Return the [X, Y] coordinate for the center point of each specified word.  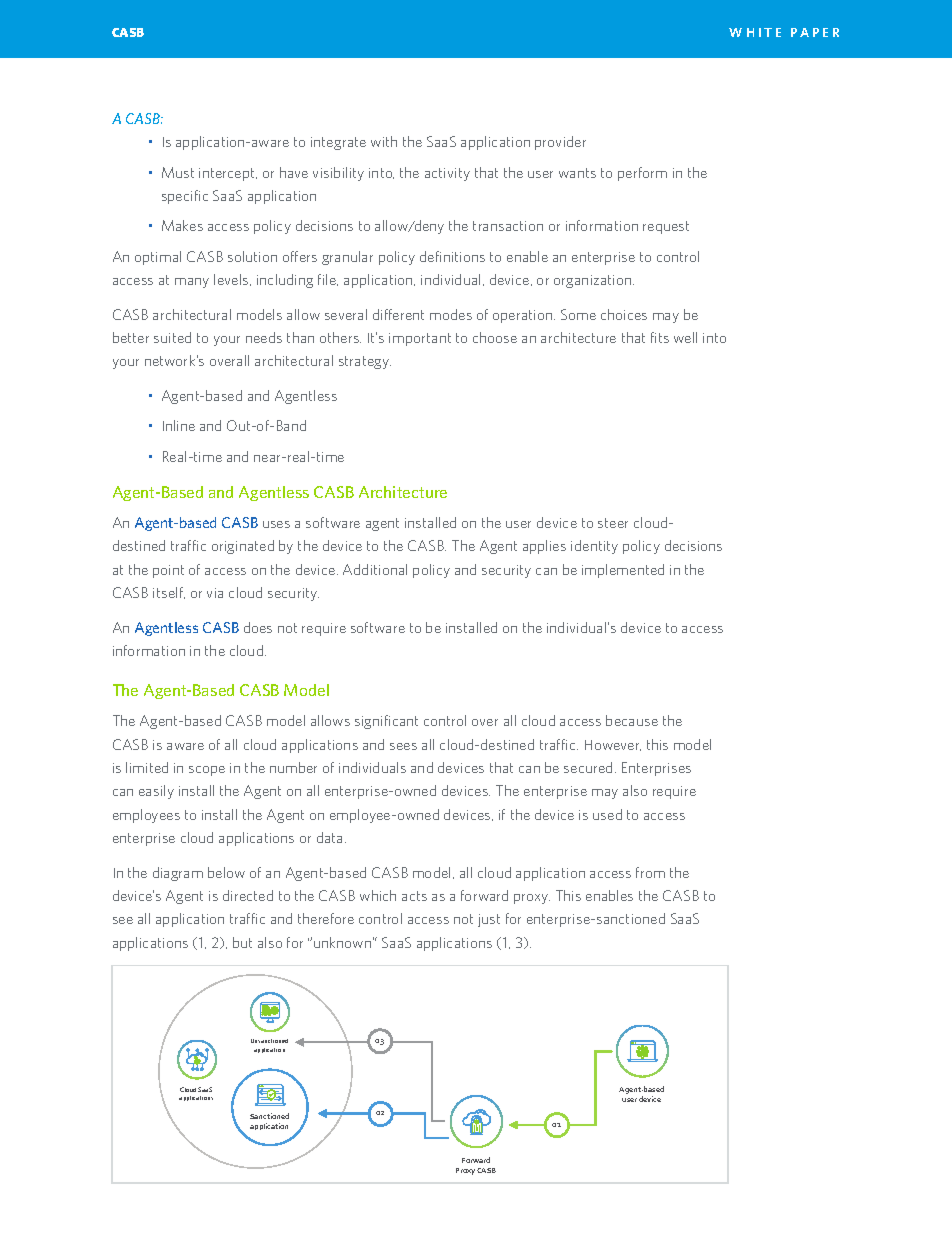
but [242, 942]
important [420, 339]
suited [172, 337]
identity [594, 547]
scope [207, 771]
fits [660, 337]
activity [447, 174]
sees [403, 746]
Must [178, 172]
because [632, 720]
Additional [375, 569]
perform [642, 174]
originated [243, 547]
